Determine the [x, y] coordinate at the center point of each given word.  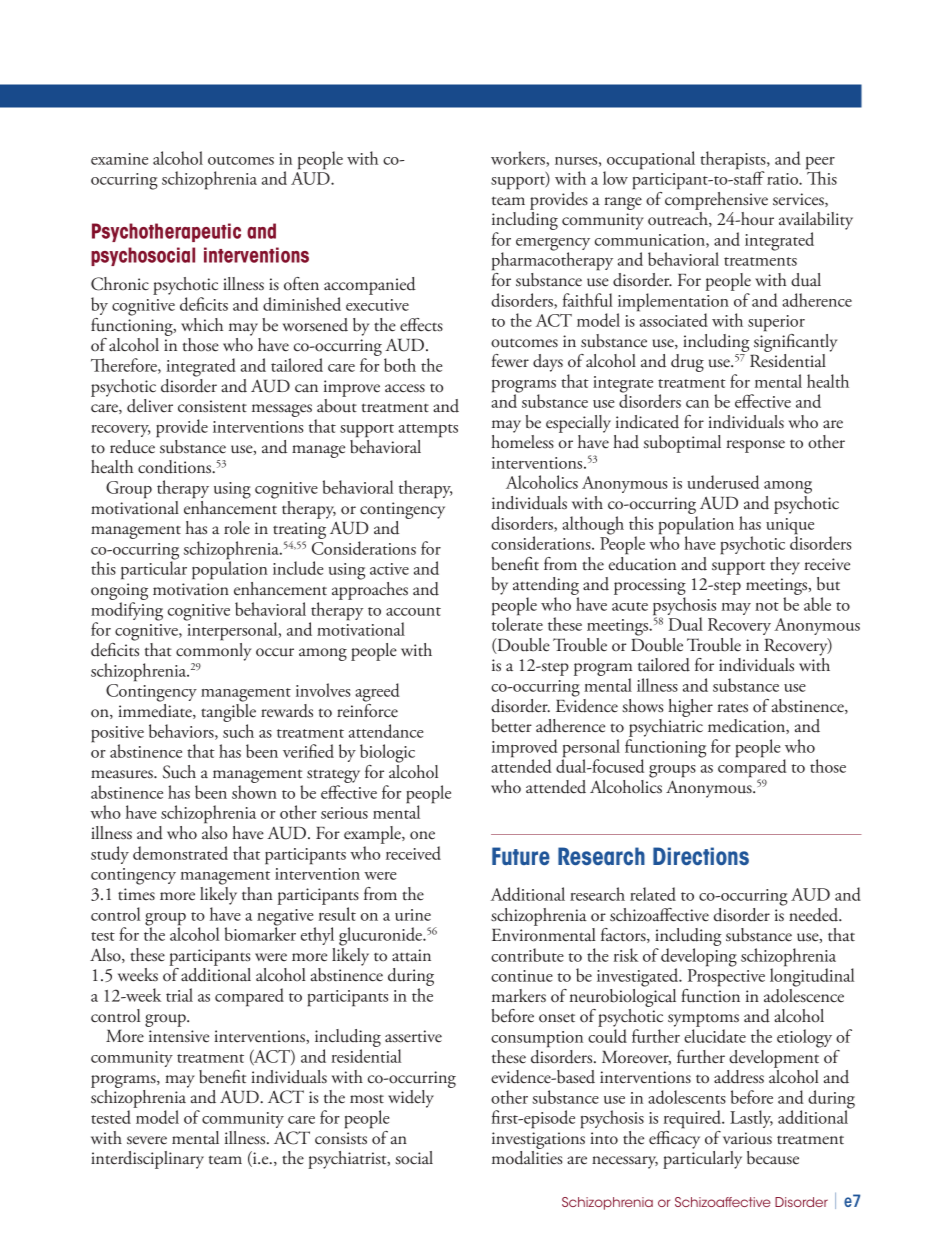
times [136, 894]
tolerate [517, 623]
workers [519, 159]
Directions [701, 856]
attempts [428, 431]
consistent [212, 406]
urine [413, 915]
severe [147, 1140]
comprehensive [716, 199]
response [755, 446]
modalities [527, 1158]
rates [732, 708]
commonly [214, 652]
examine [119, 159]
